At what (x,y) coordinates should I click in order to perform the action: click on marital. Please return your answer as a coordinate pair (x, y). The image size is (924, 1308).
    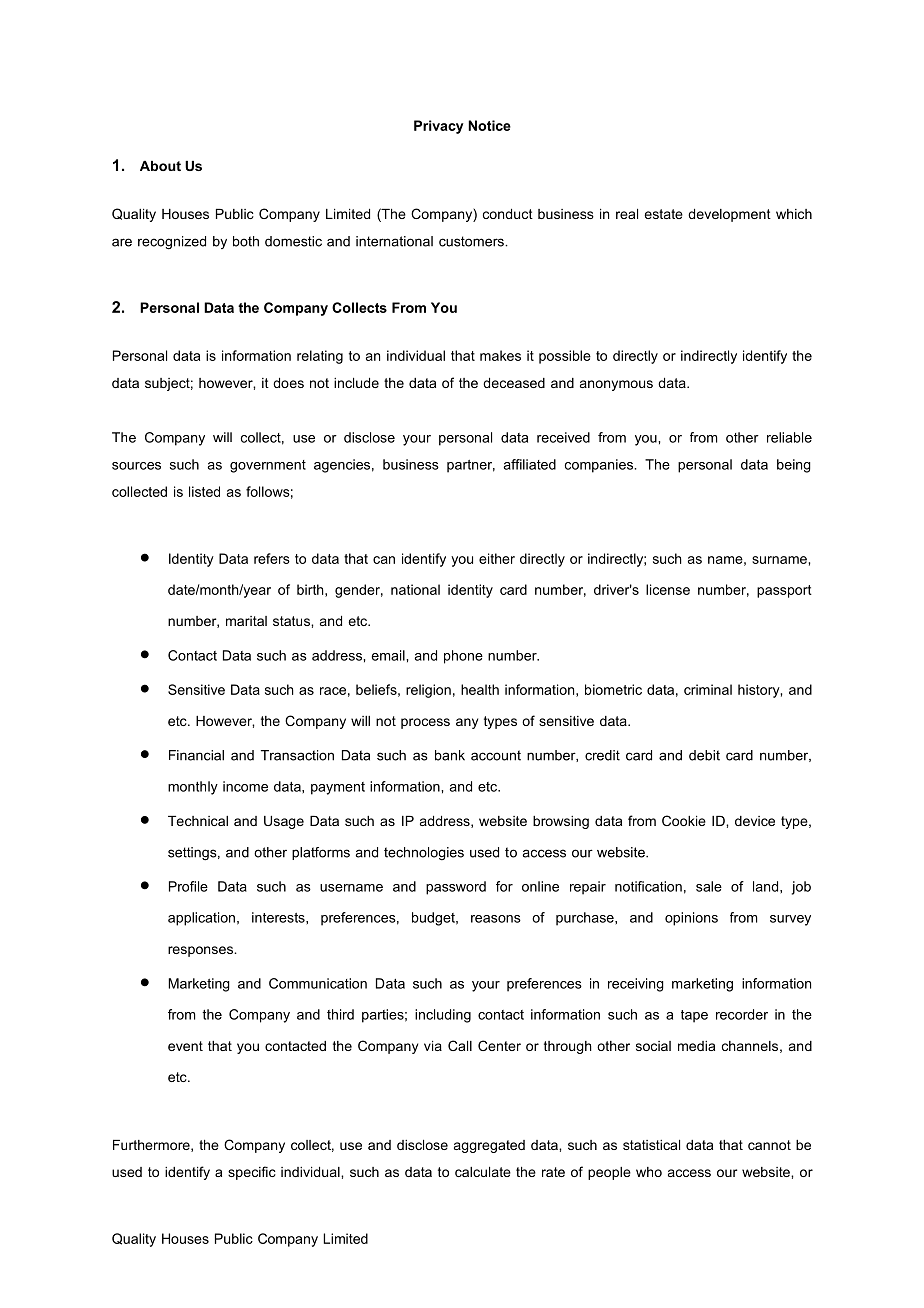
    Looking at the image, I should click on (246, 621).
